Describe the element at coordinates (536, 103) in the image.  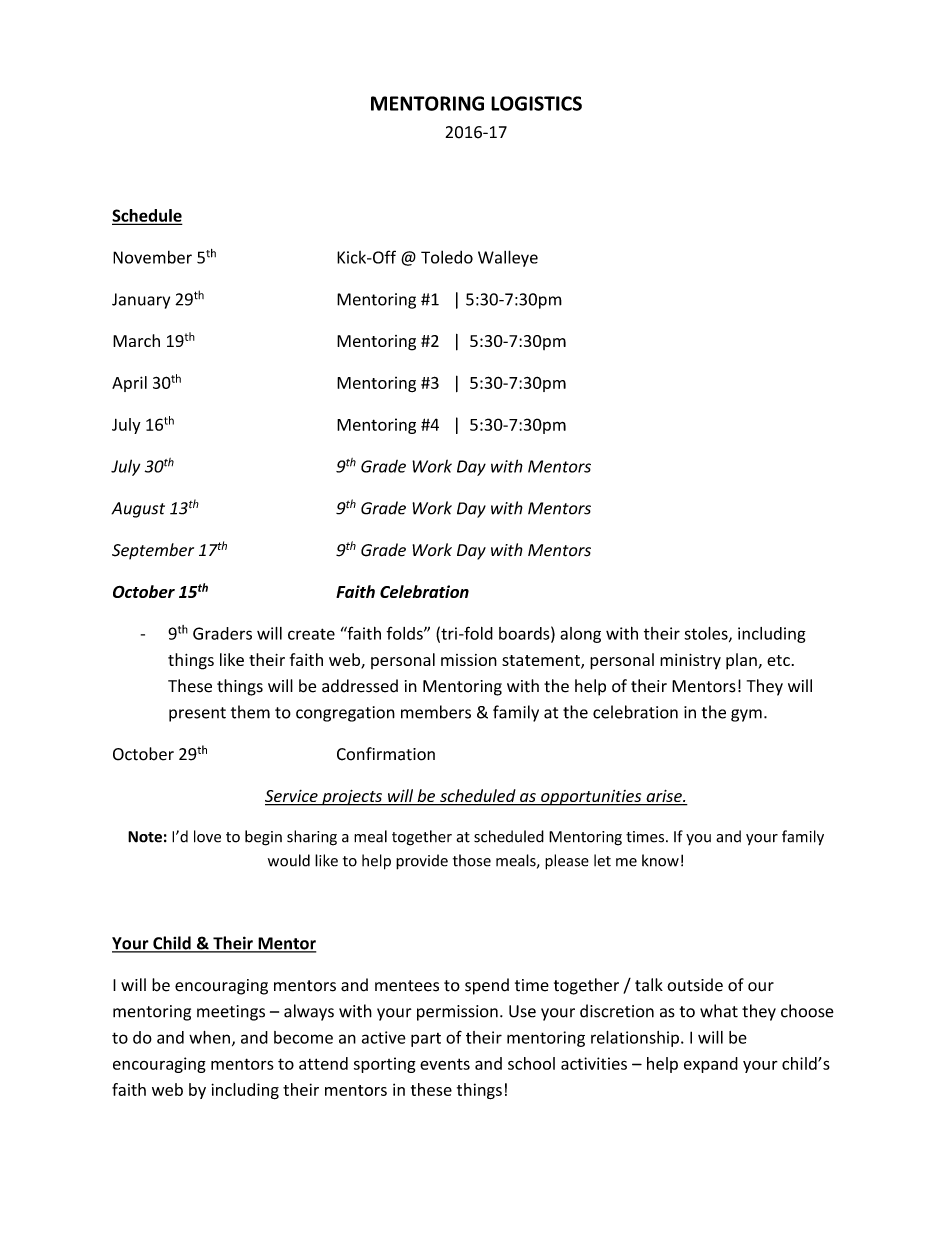
I see `LOGISTICS` at that location.
